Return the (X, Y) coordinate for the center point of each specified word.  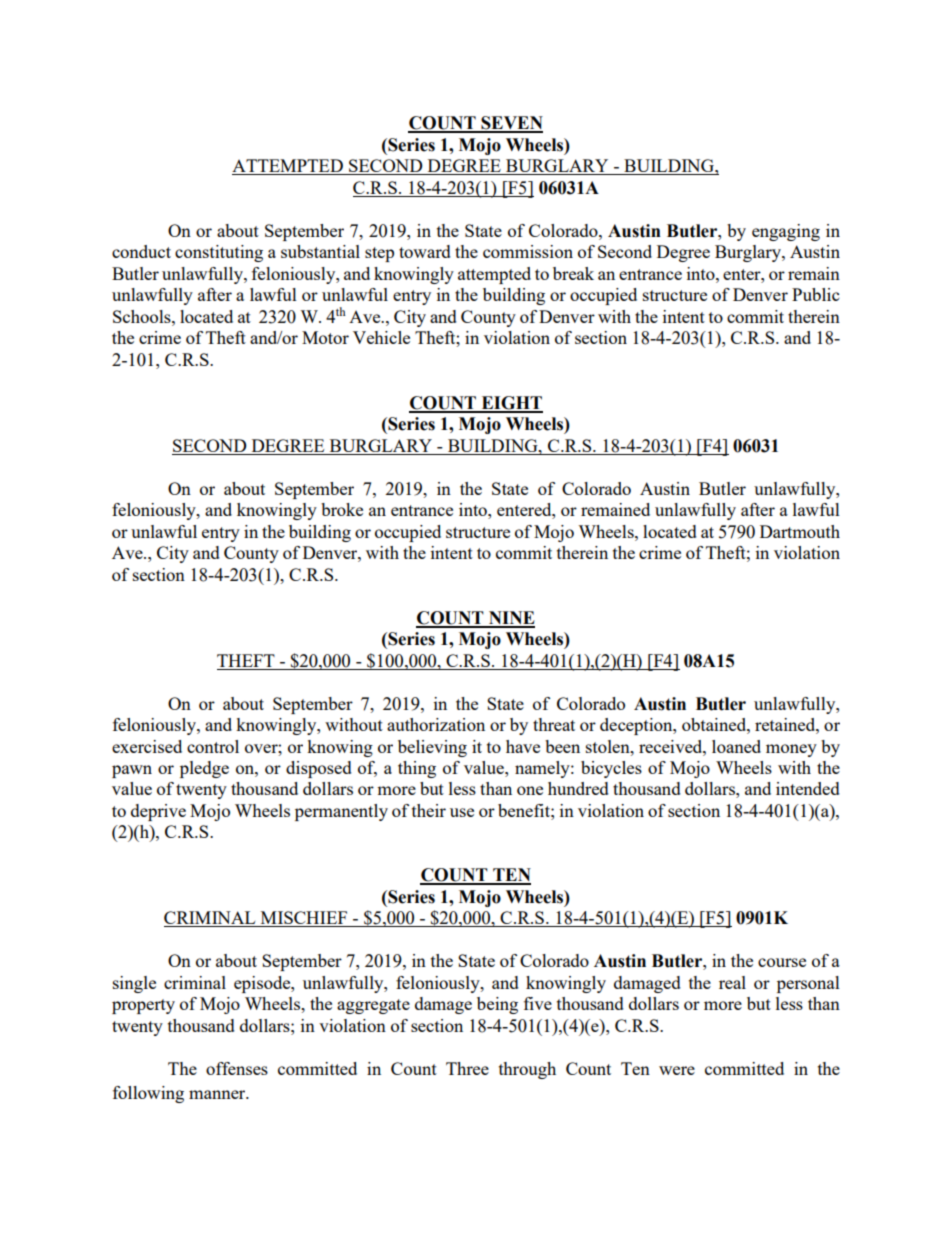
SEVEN (511, 124)
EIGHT (511, 404)
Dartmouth (800, 531)
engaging (786, 232)
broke (342, 509)
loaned (736, 746)
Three (467, 1068)
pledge (204, 769)
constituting (219, 253)
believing (432, 748)
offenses (237, 1068)
